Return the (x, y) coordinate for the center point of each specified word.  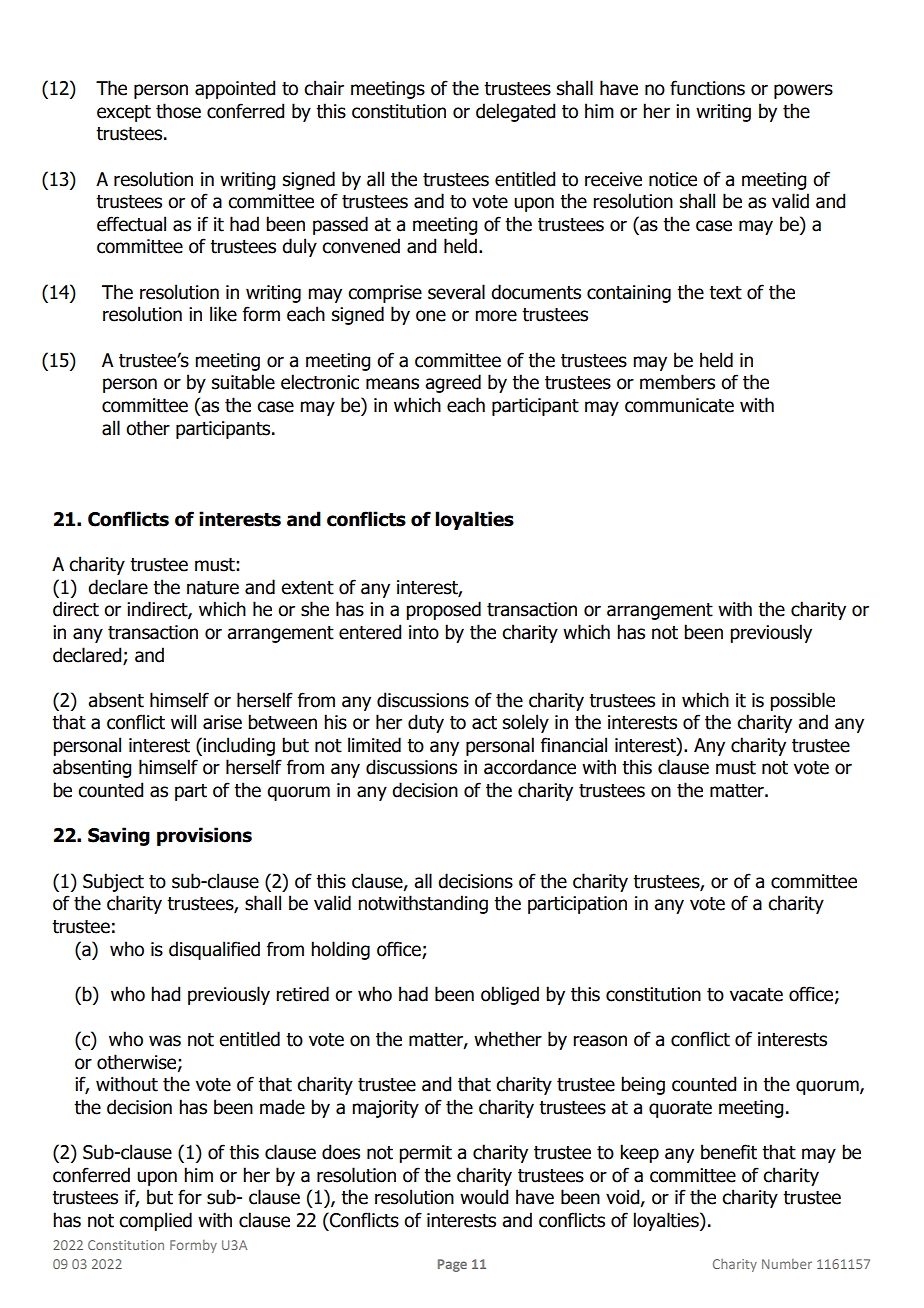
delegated (515, 112)
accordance (530, 767)
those (178, 111)
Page (452, 1265)
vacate (756, 995)
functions (707, 88)
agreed (453, 383)
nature (213, 588)
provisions (204, 836)
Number (787, 1264)
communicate (679, 405)
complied (155, 1221)
